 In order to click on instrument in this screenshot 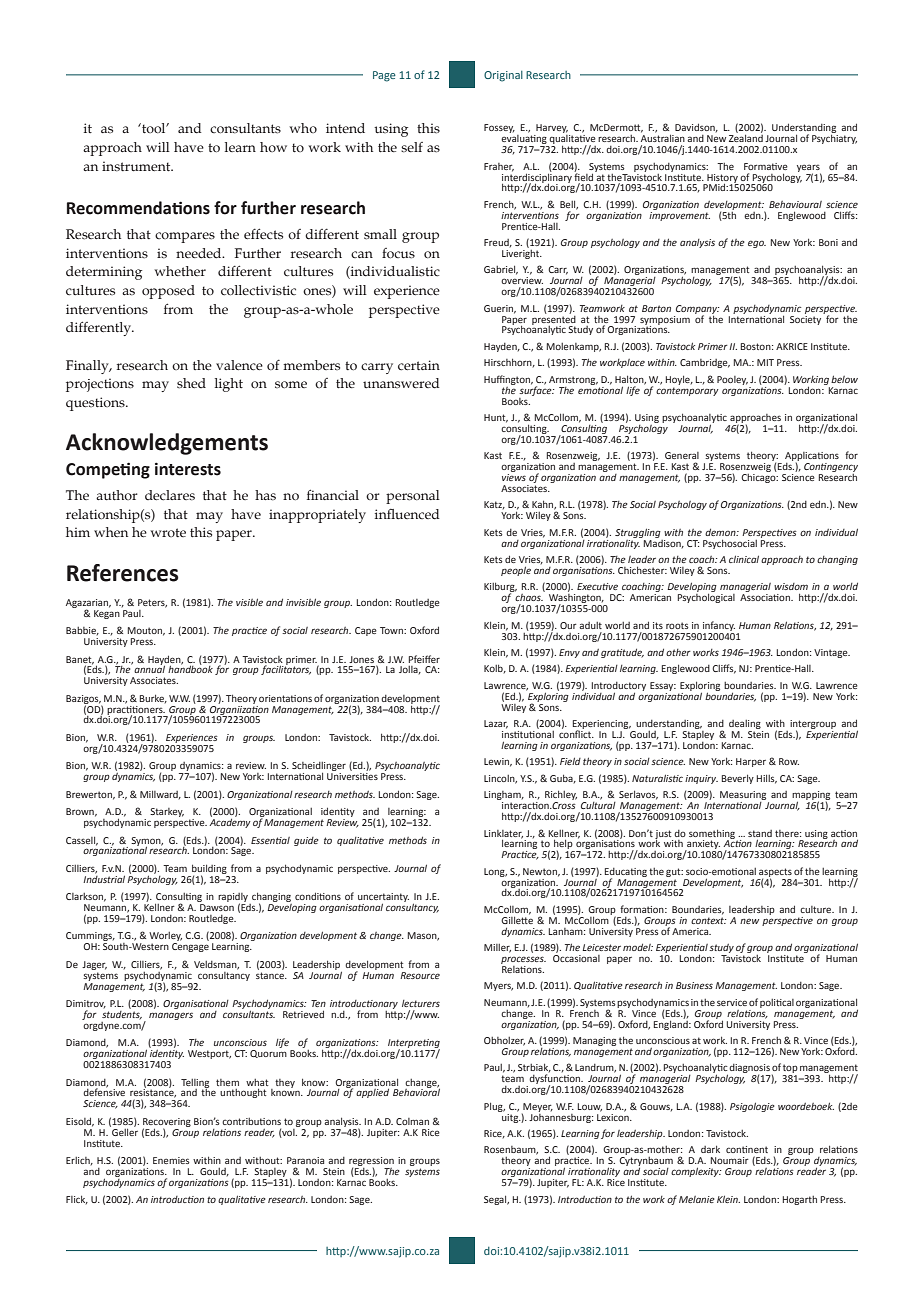, I will do `click(137, 166)`.
